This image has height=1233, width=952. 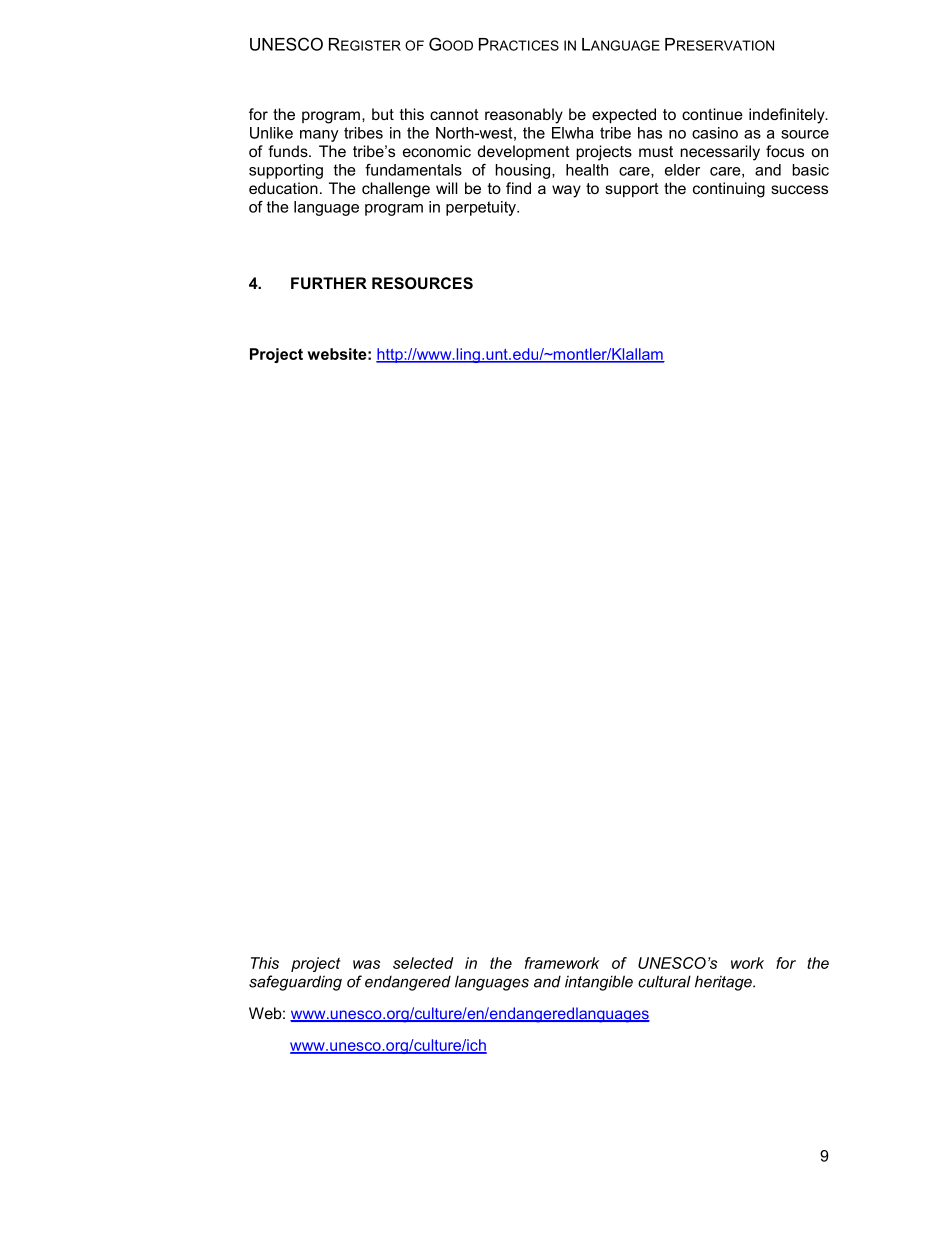 I want to click on success, so click(x=799, y=189).
